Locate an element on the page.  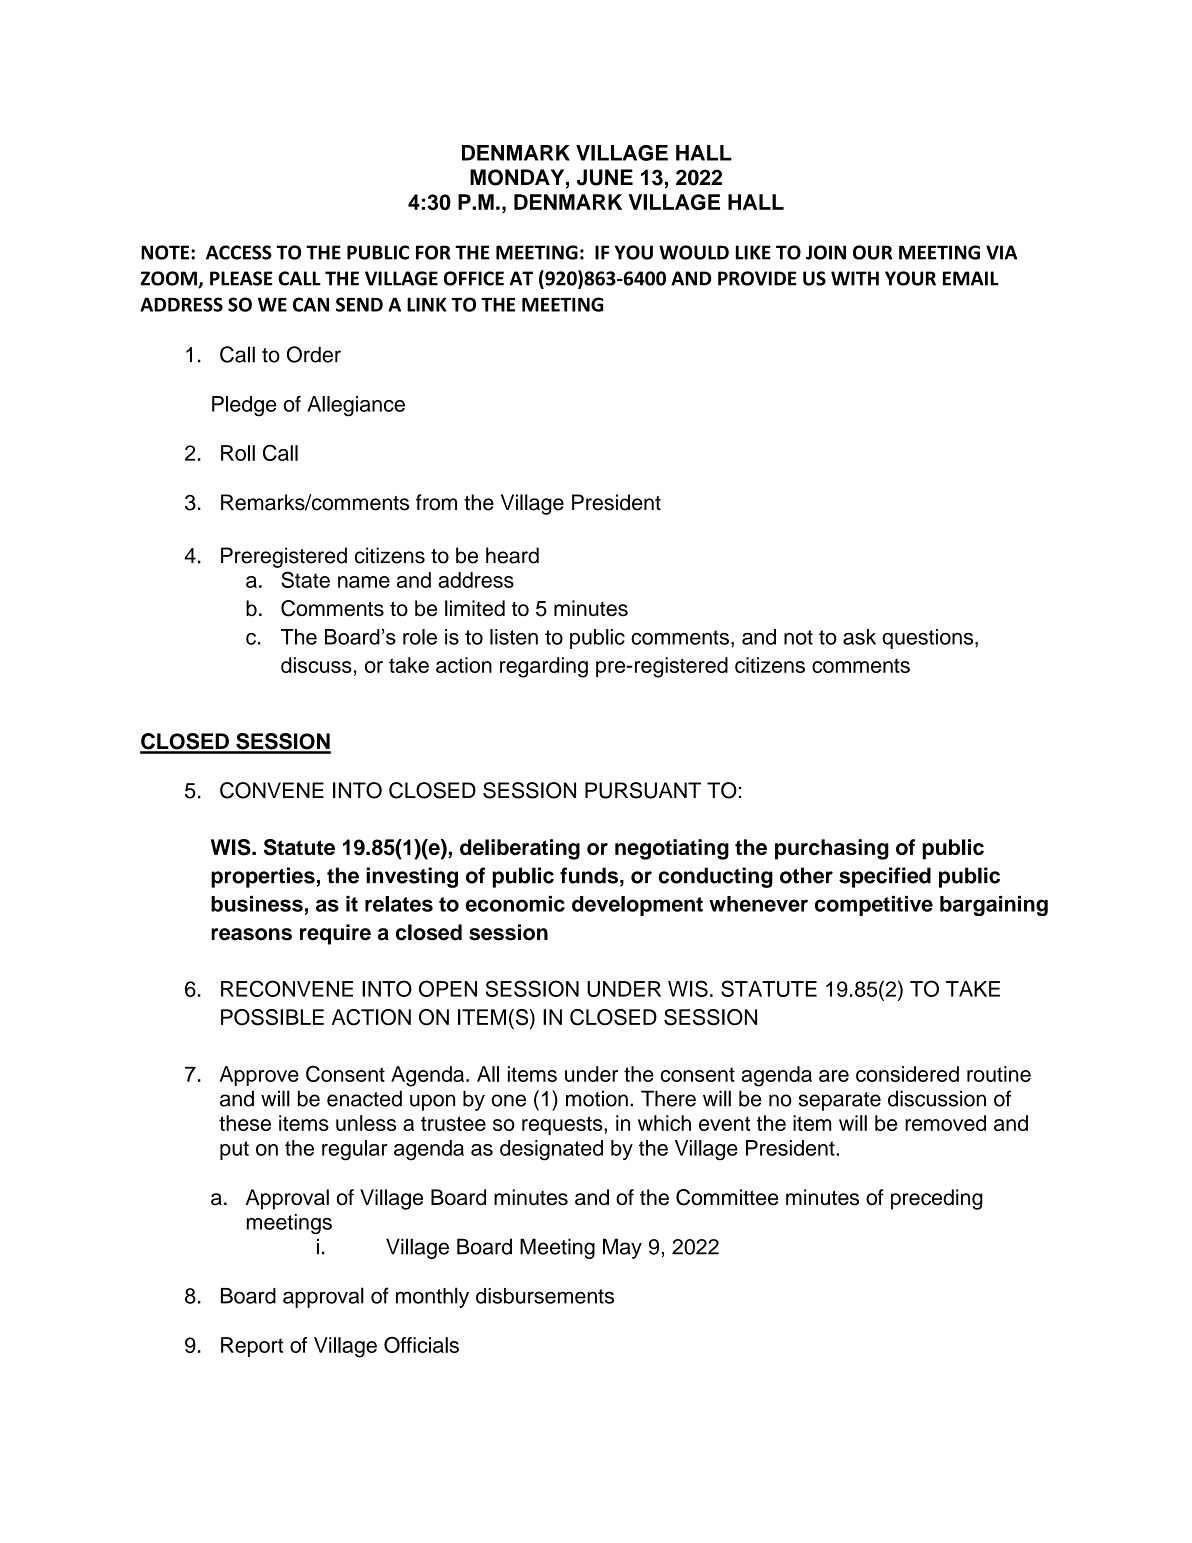
Report is located at coordinates (252, 1347).
